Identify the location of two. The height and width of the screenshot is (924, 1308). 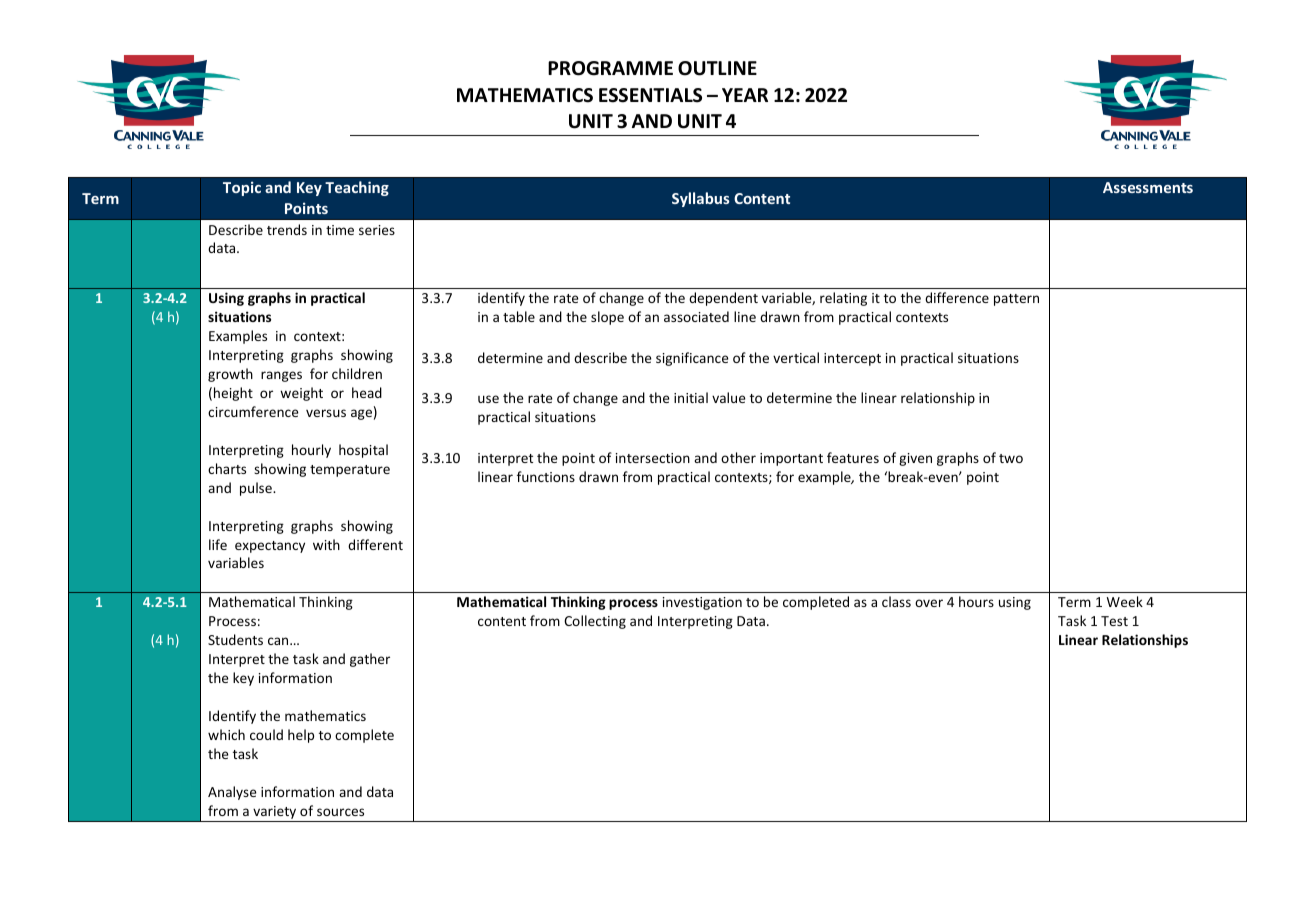
(1011, 458).
